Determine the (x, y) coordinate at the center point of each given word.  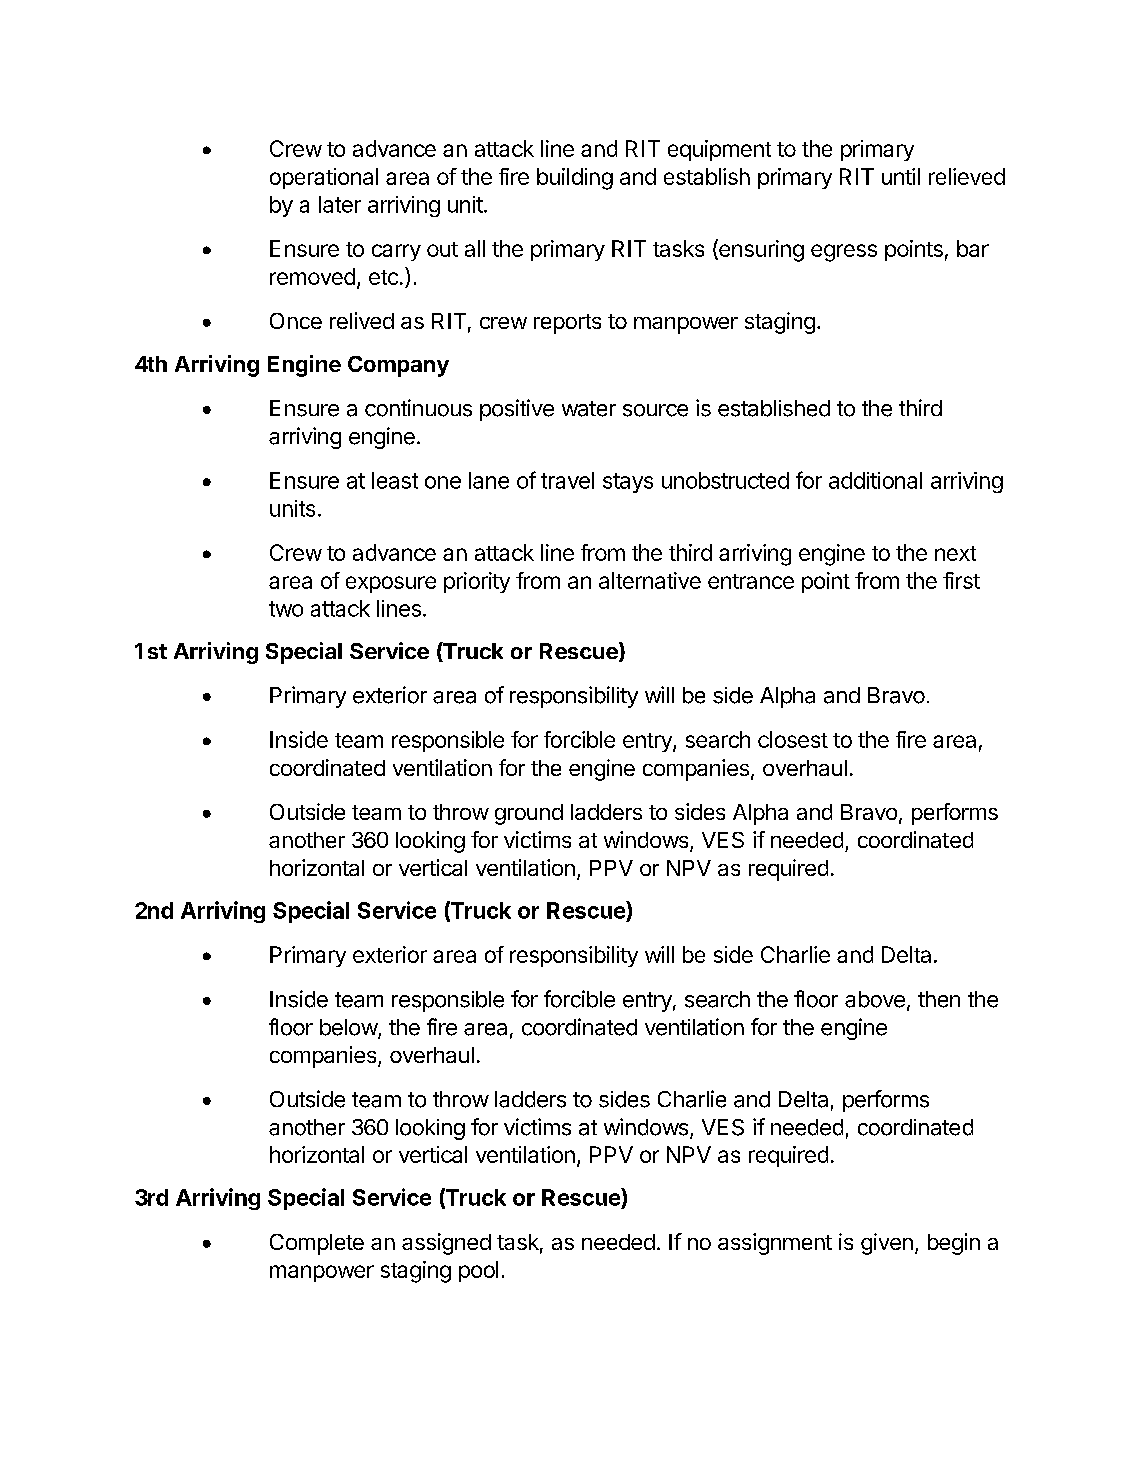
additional (875, 480)
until (901, 176)
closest (793, 739)
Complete (317, 1244)
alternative (650, 580)
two (286, 609)
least (395, 480)
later (340, 204)
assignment (775, 1244)
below (349, 1028)
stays (628, 483)
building (575, 179)
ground (529, 814)
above (875, 999)
